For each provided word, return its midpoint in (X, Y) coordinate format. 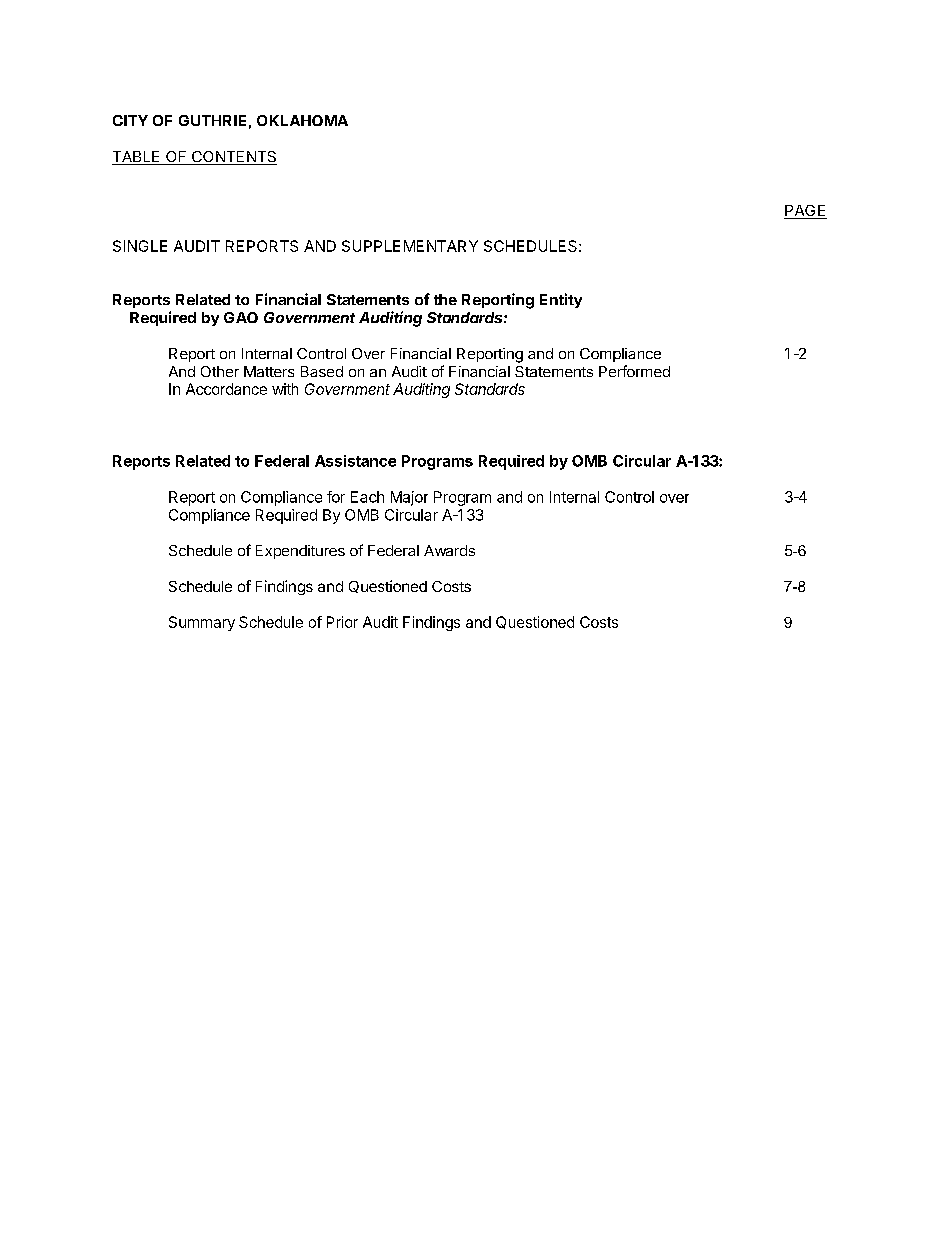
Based (322, 371)
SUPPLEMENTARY (410, 246)
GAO (241, 317)
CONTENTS (233, 158)
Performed (634, 371)
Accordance (226, 389)
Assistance (355, 461)
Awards (449, 550)
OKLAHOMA (302, 120)
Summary (202, 623)
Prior (342, 622)
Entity (561, 300)
